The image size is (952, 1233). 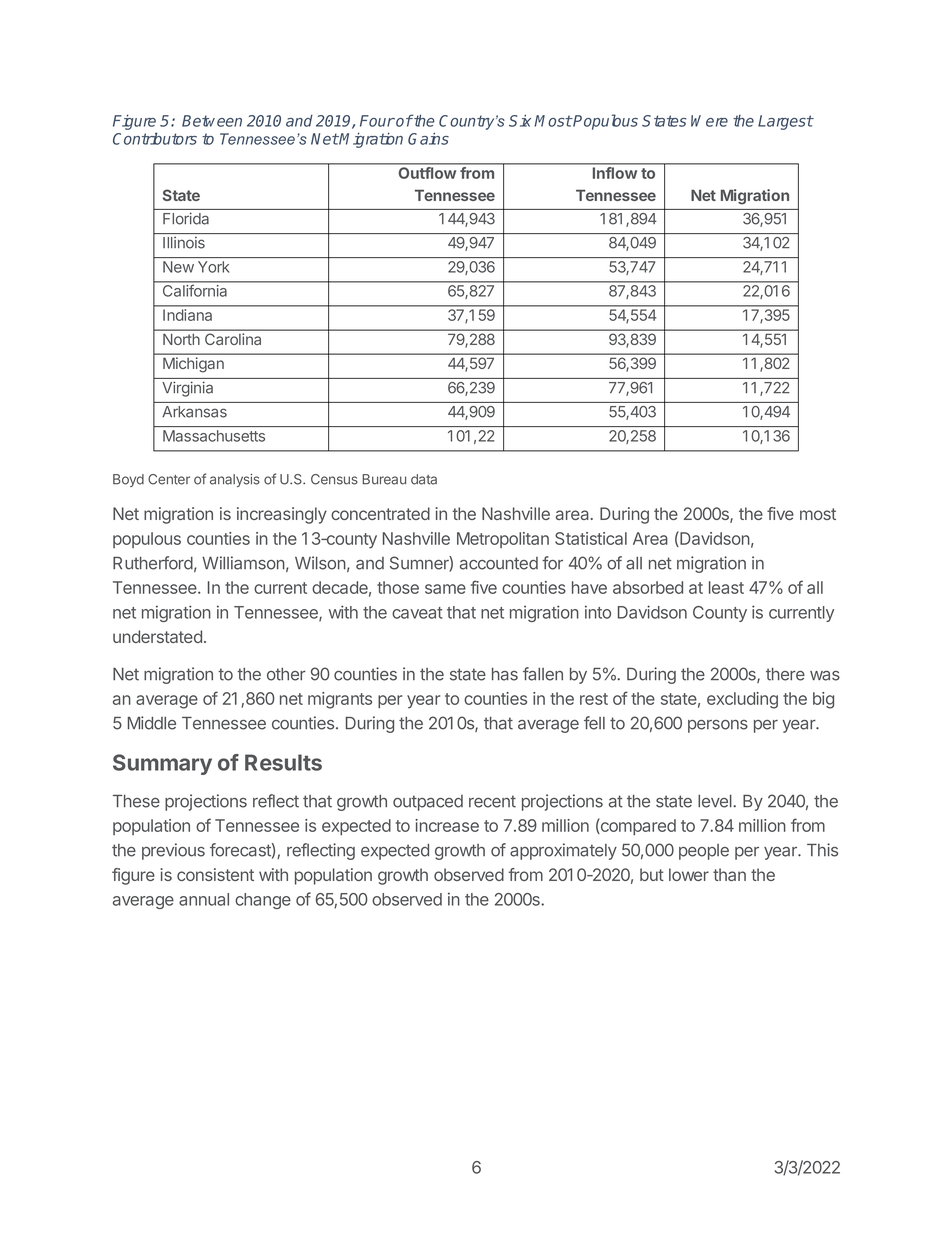 I want to click on data, so click(x=424, y=479).
